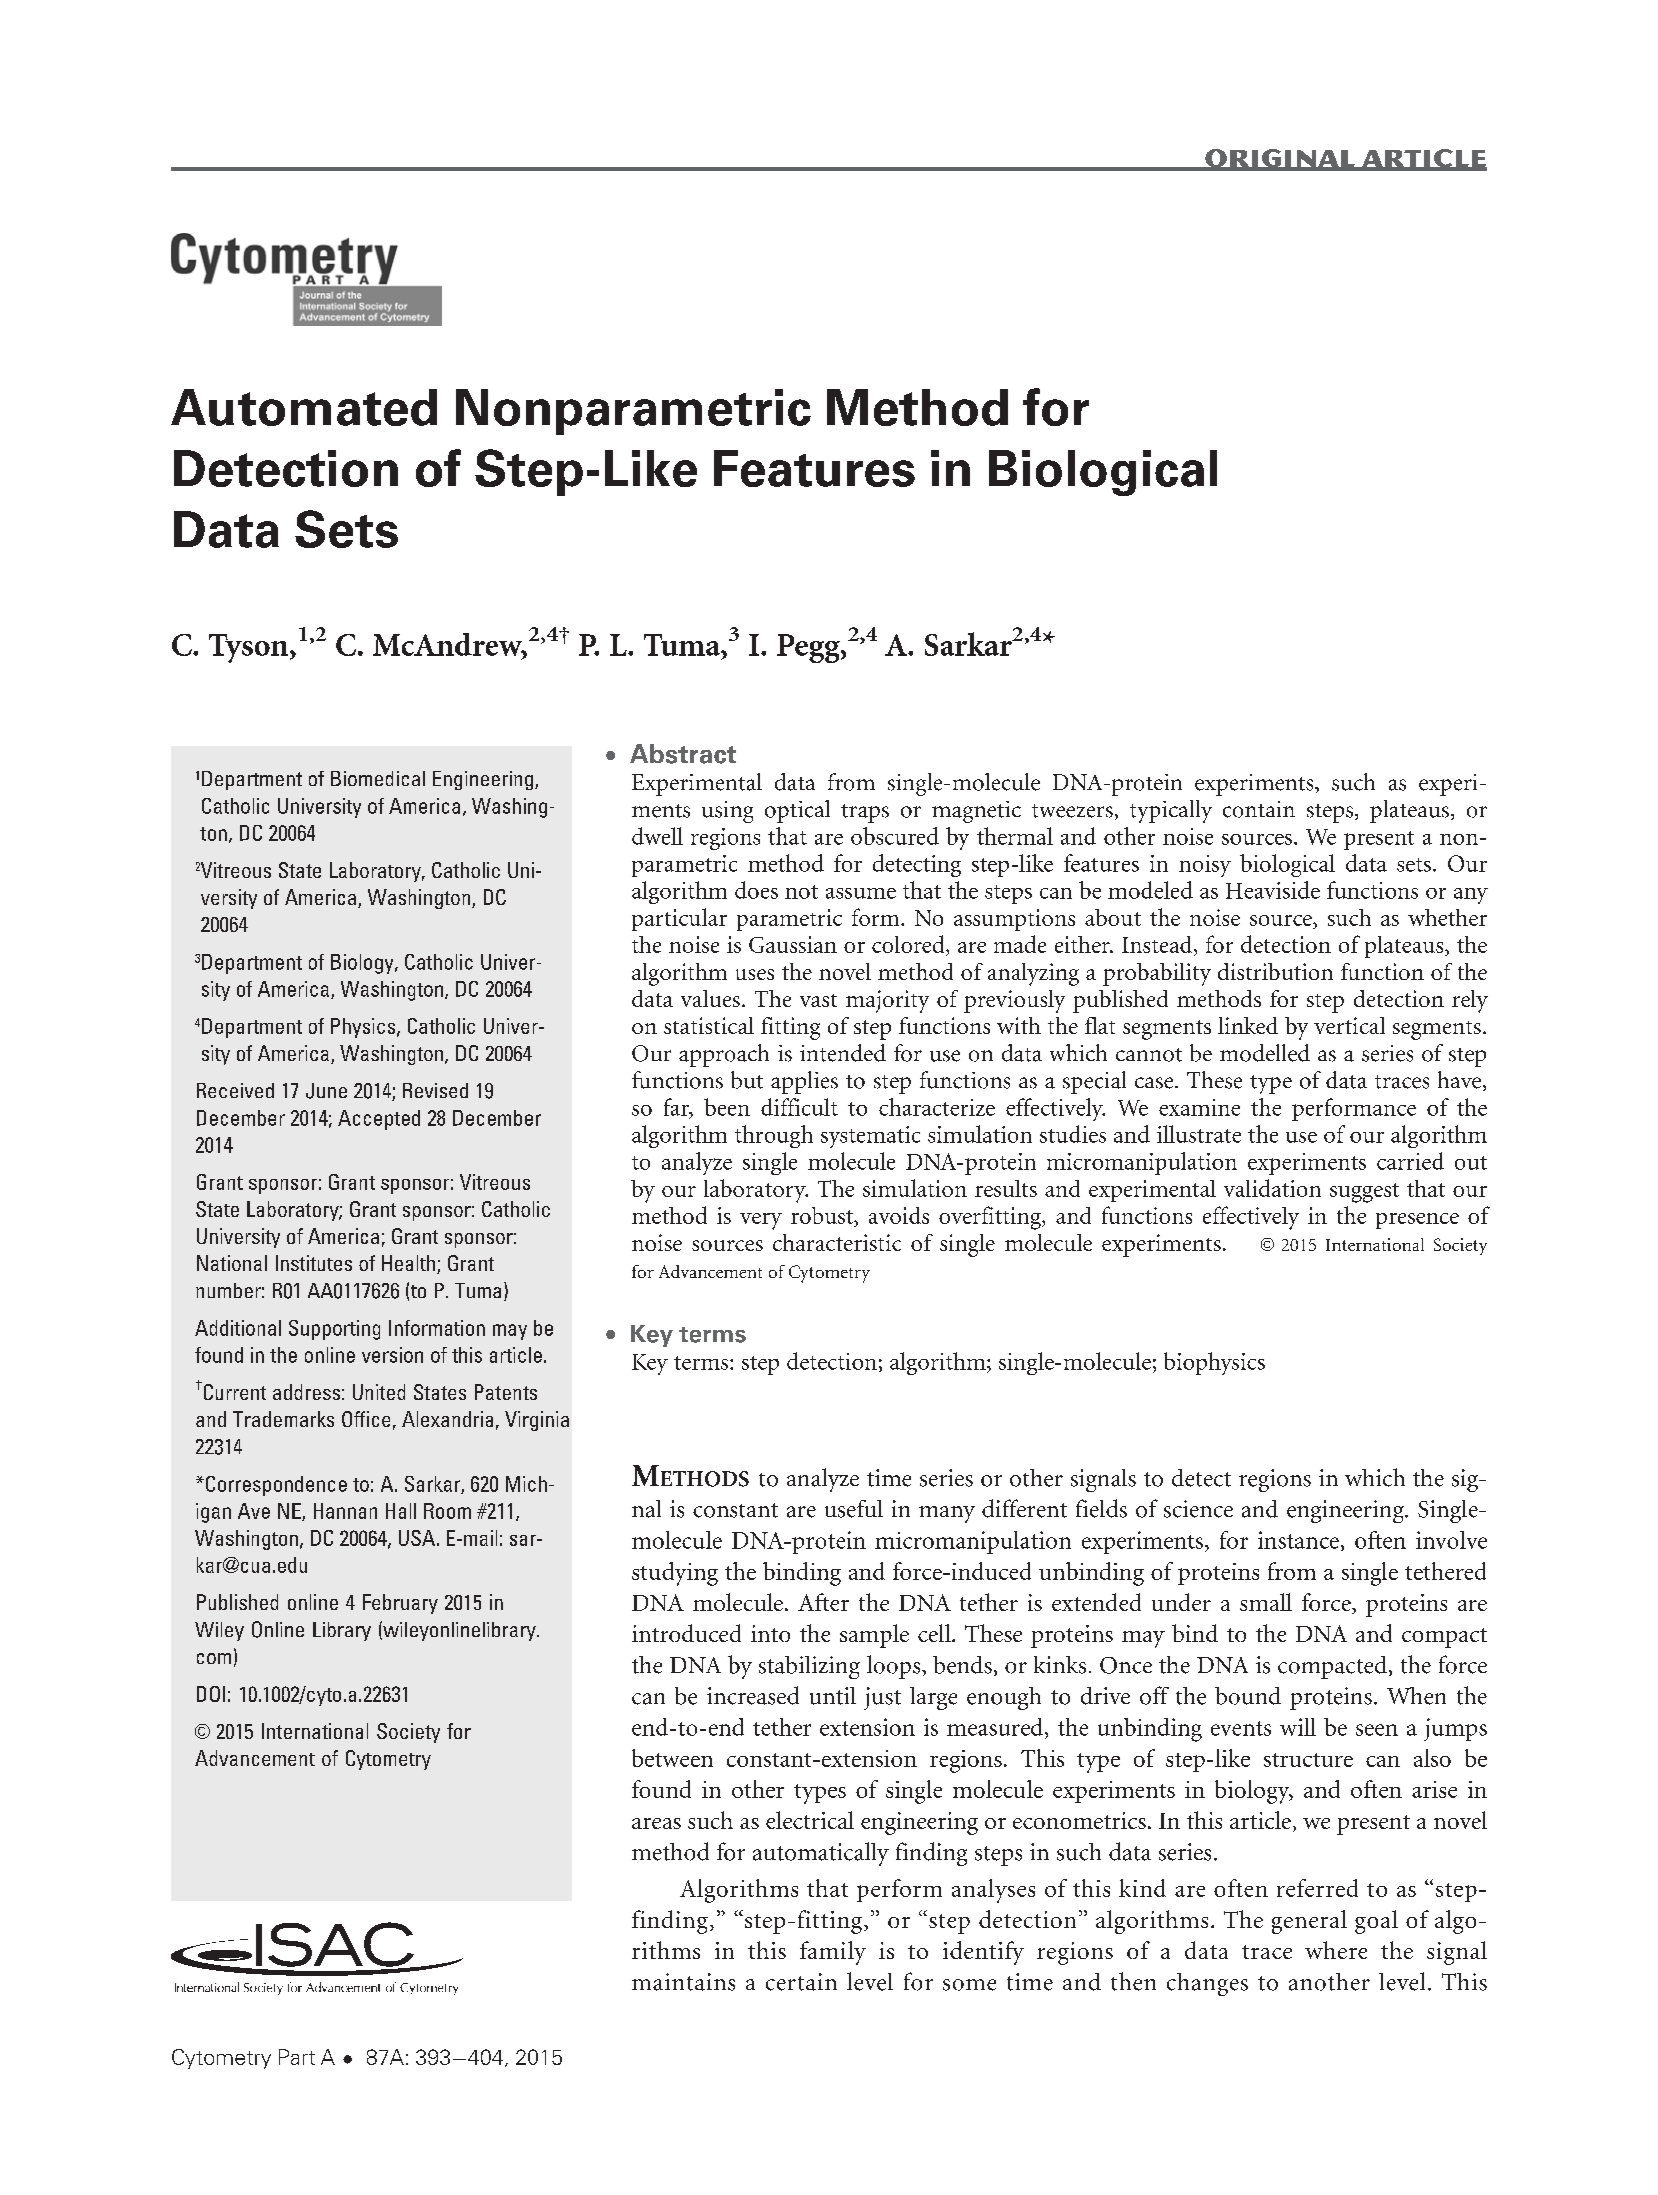  Describe the element at coordinates (1309, 1922) in the page. I see `general` at that location.
